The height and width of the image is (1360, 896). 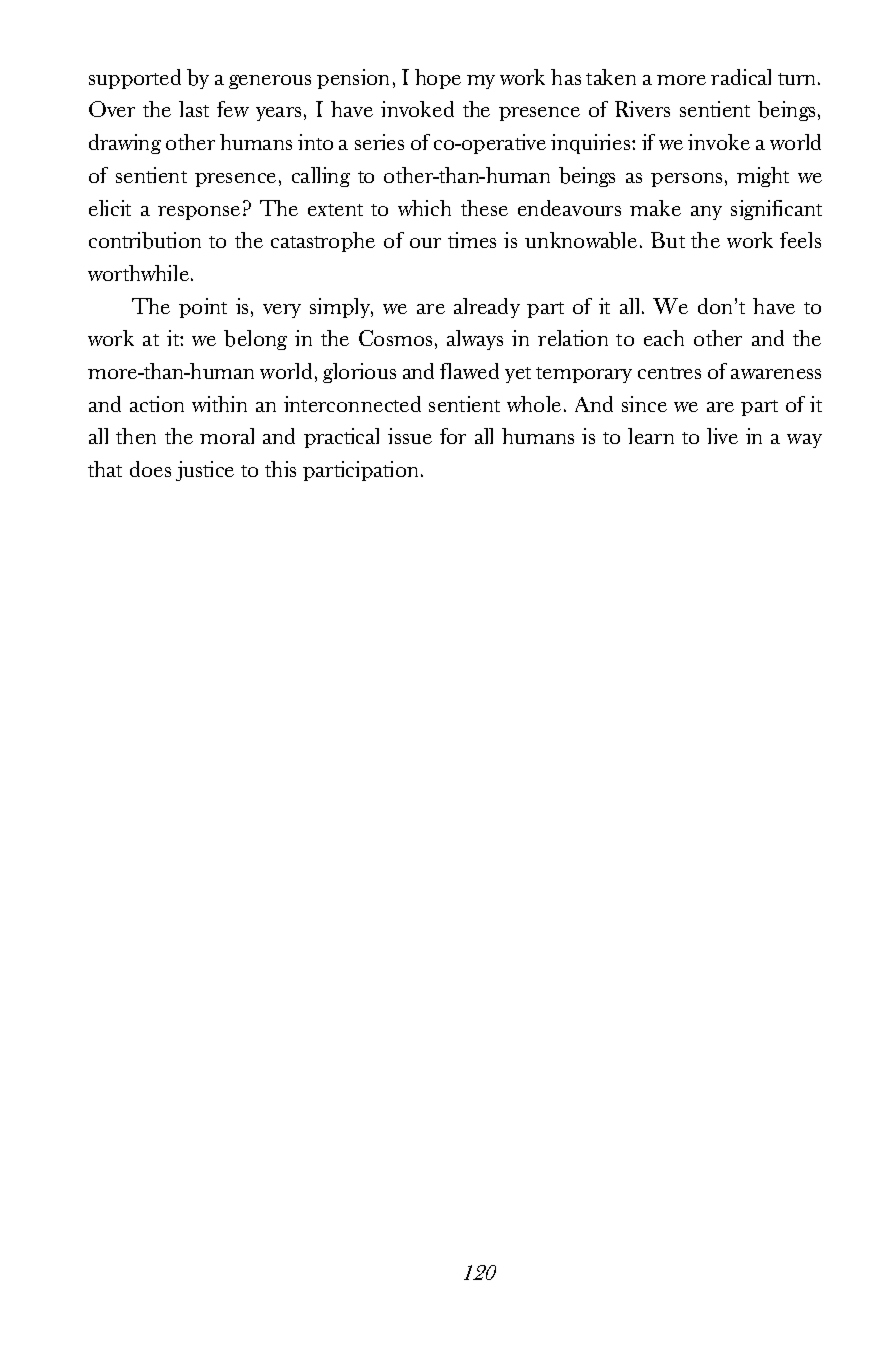 What do you see at coordinates (741, 77) in the image?
I see `radical` at bounding box center [741, 77].
